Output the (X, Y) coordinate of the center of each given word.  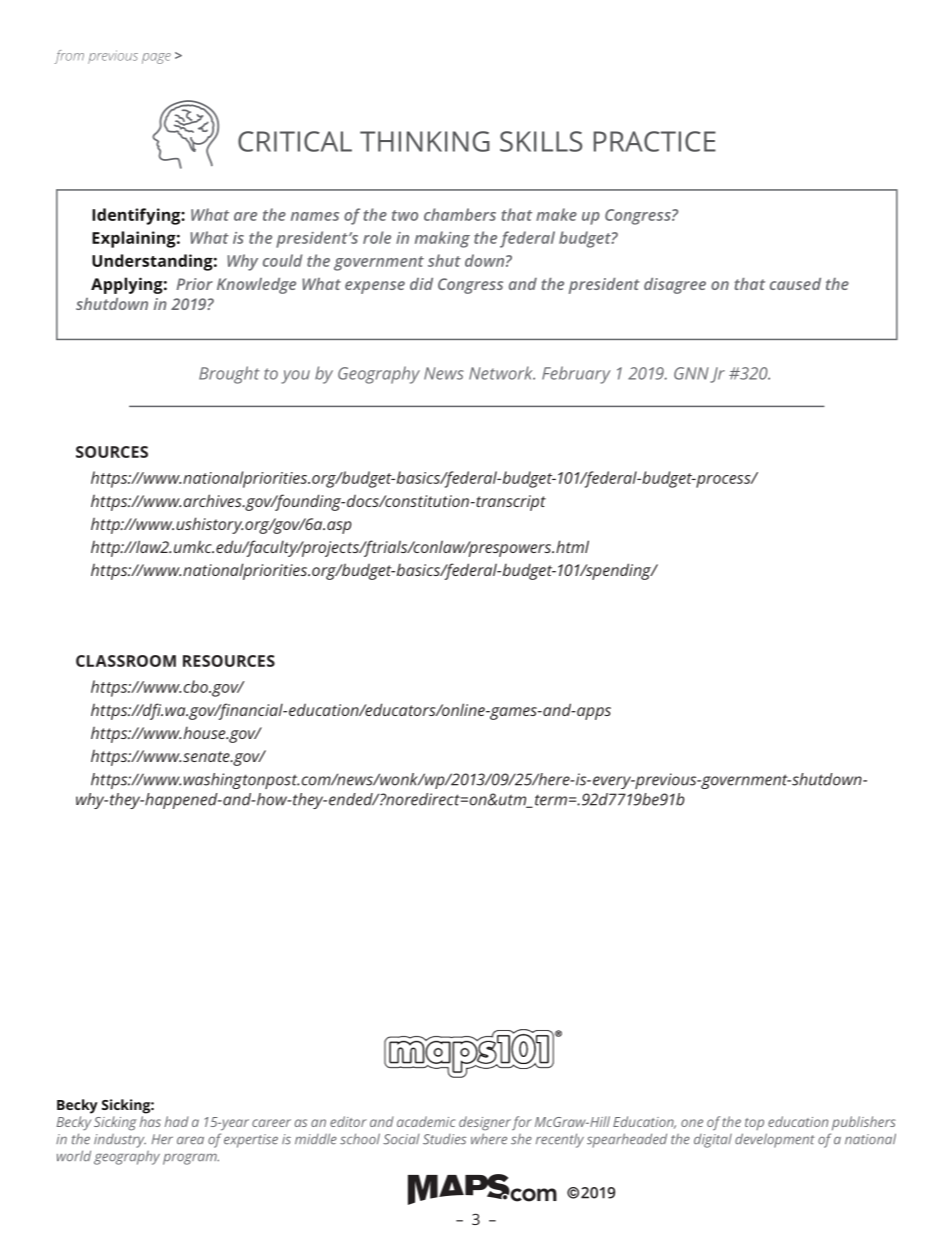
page (156, 58)
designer (485, 1123)
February (576, 375)
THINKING (425, 141)
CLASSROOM (126, 661)
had (177, 1121)
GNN (691, 373)
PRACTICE (655, 141)
